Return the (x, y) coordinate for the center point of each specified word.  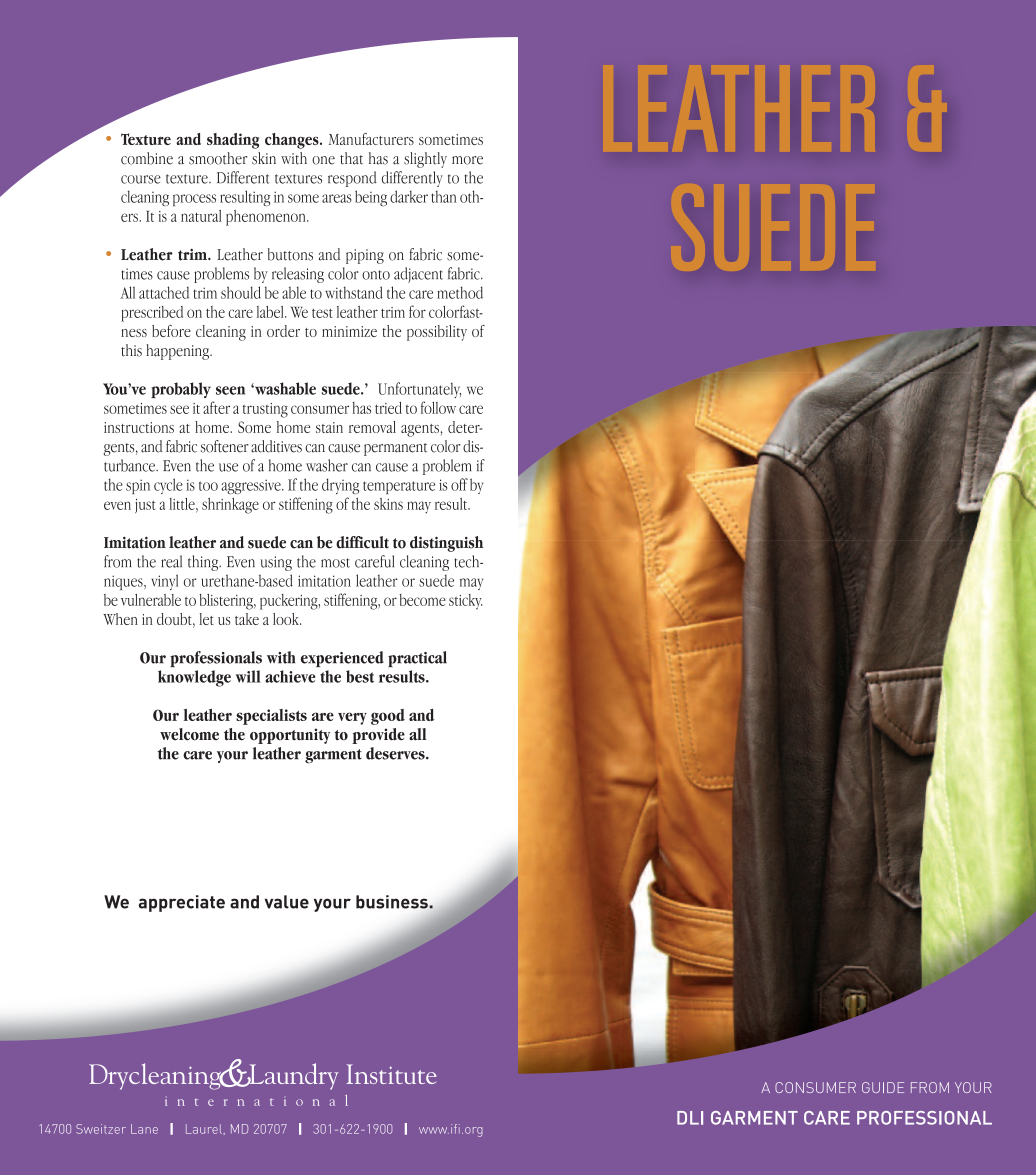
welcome (189, 734)
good (388, 717)
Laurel (204, 1129)
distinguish (446, 544)
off (459, 484)
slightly (425, 160)
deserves (396, 753)
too (208, 486)
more (467, 160)
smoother (218, 158)
